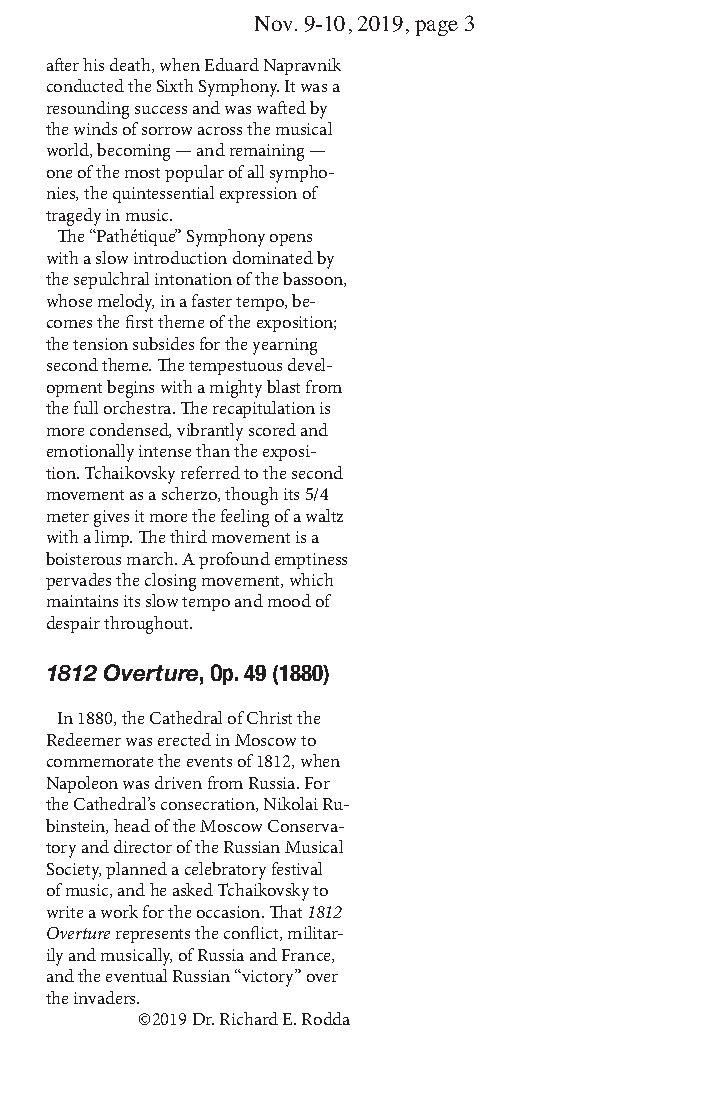 This document has height=1093, width=725. What do you see at coordinates (291, 803) in the document?
I see `Nikolai` at bounding box center [291, 803].
